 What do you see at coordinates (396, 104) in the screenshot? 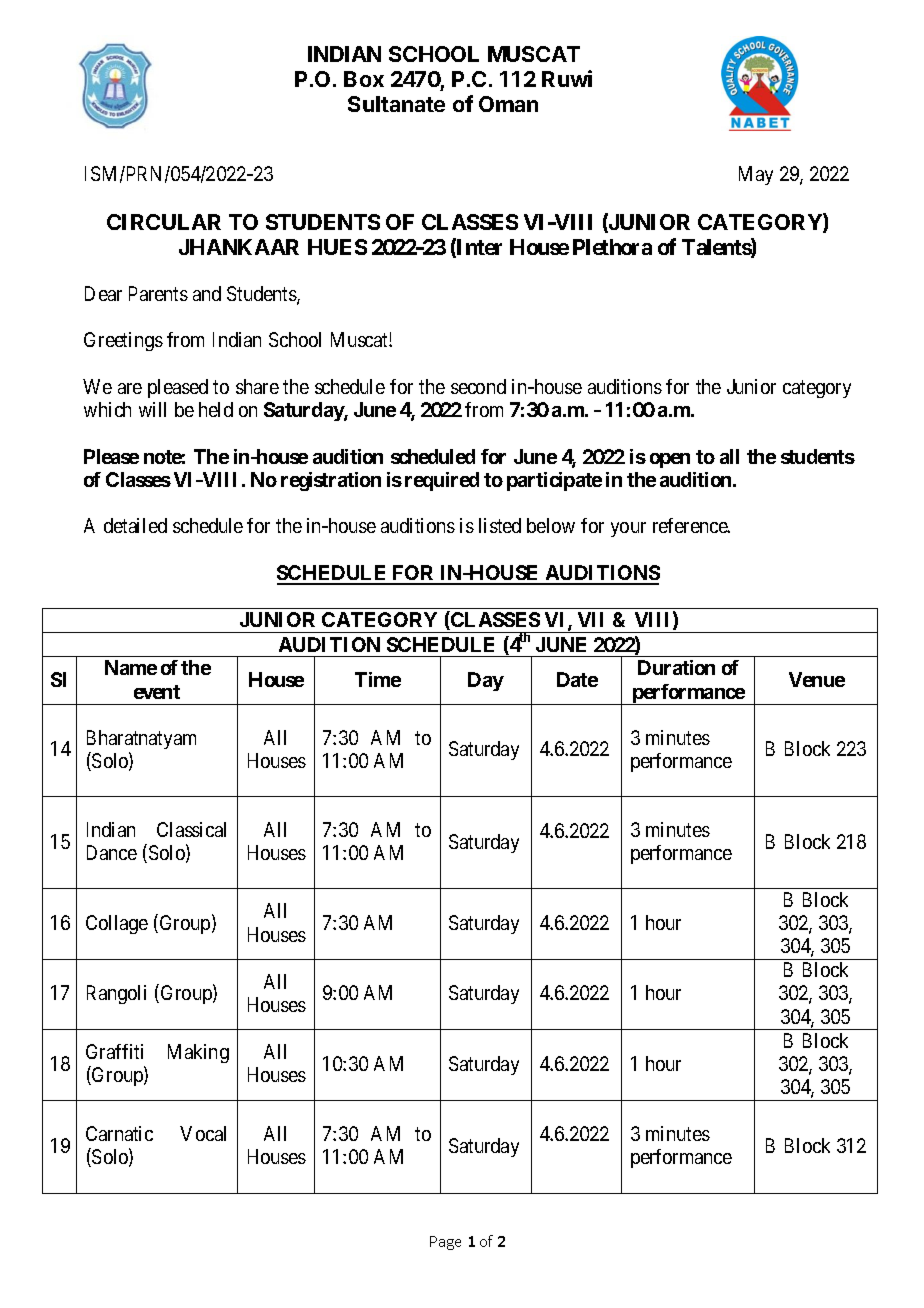
I see `Sultanate` at bounding box center [396, 104].
